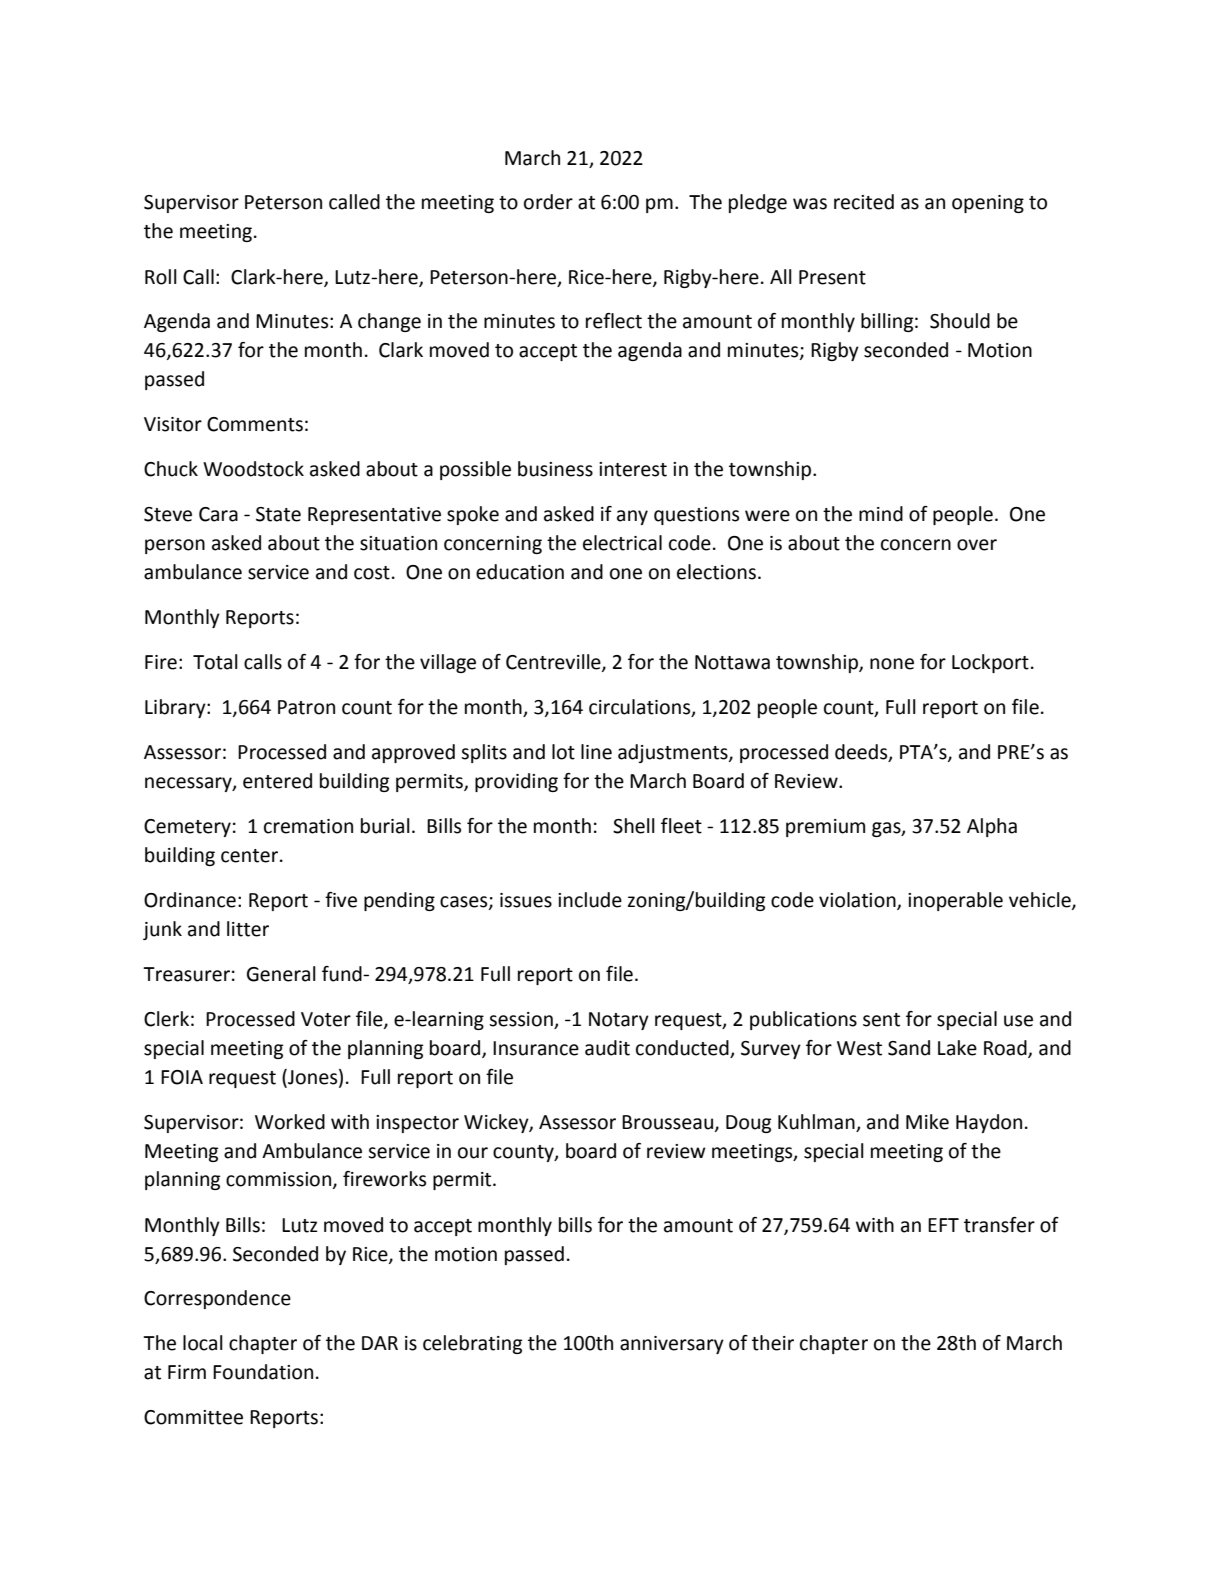  Describe the element at coordinates (672, 1345) in the page. I see `anniversary` at that location.
